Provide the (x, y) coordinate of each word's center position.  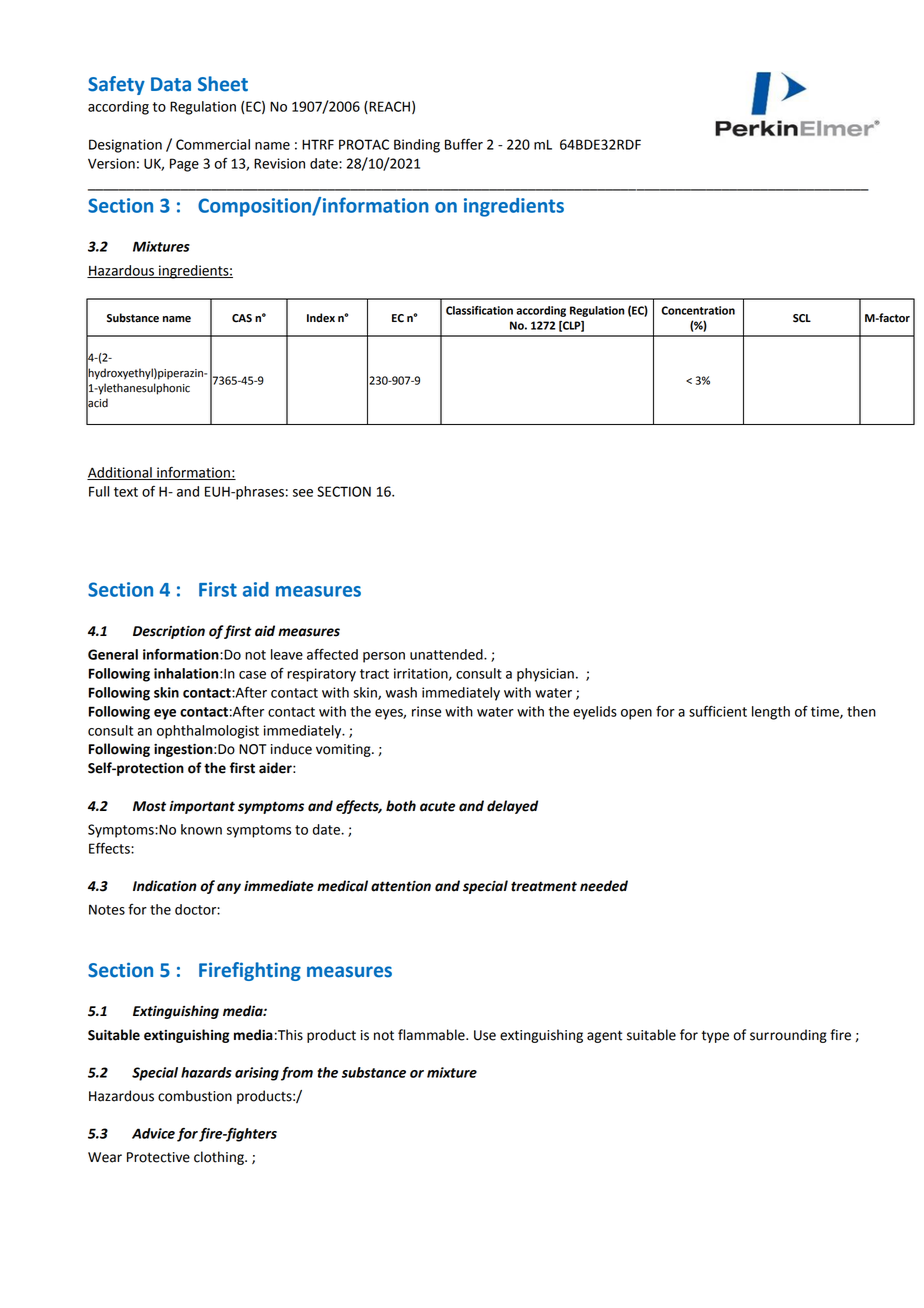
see (303, 493)
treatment (544, 886)
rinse (426, 711)
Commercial (213, 144)
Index (321, 318)
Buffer (464, 144)
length (771, 713)
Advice (153, 1133)
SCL (802, 318)
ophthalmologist (208, 732)
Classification (479, 310)
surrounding (788, 1036)
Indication (165, 886)
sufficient (718, 711)
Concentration (698, 310)
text (126, 492)
